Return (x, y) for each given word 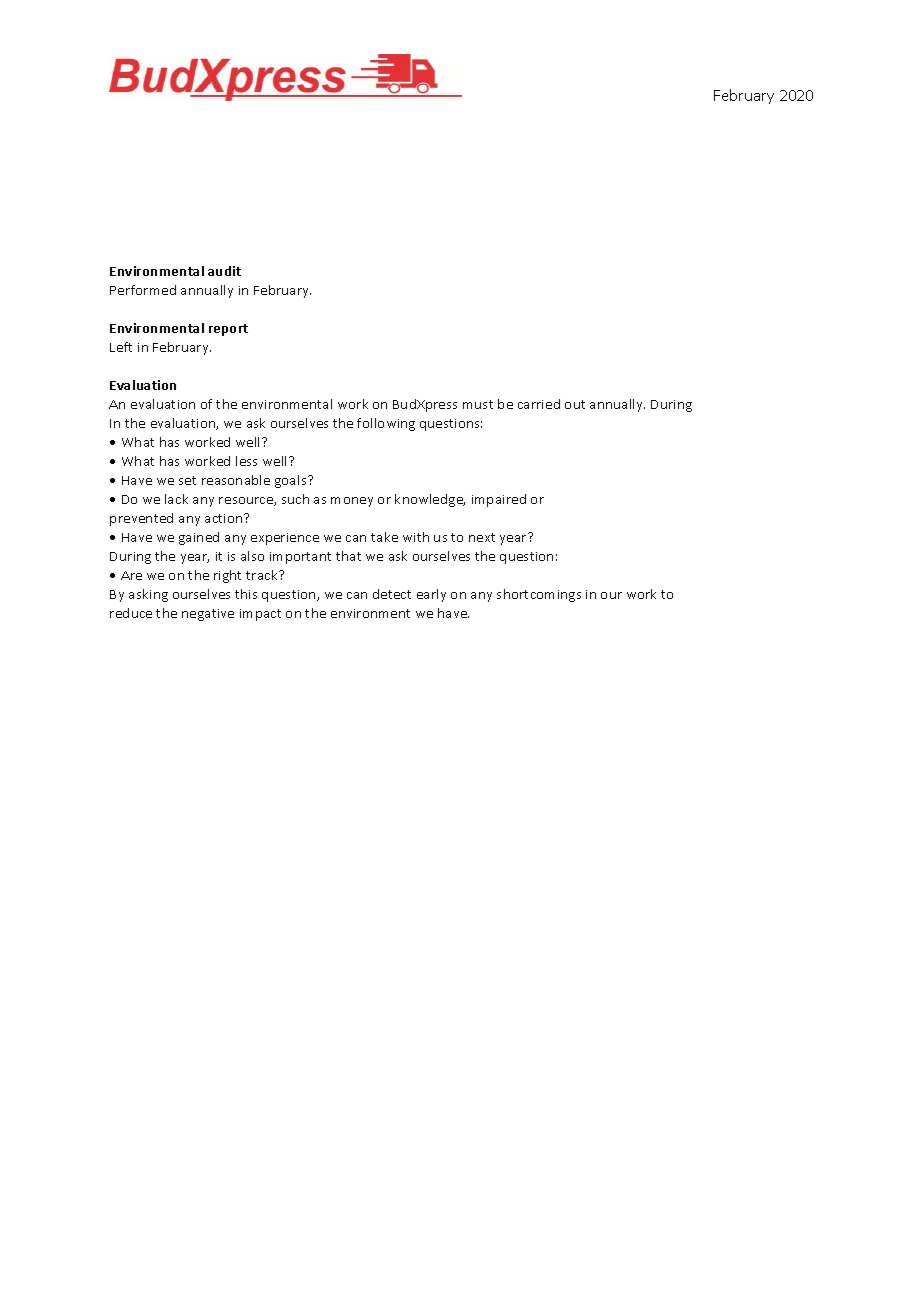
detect (392, 594)
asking (148, 595)
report (228, 330)
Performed (143, 290)
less (246, 461)
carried (539, 404)
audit (224, 271)
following (386, 424)
